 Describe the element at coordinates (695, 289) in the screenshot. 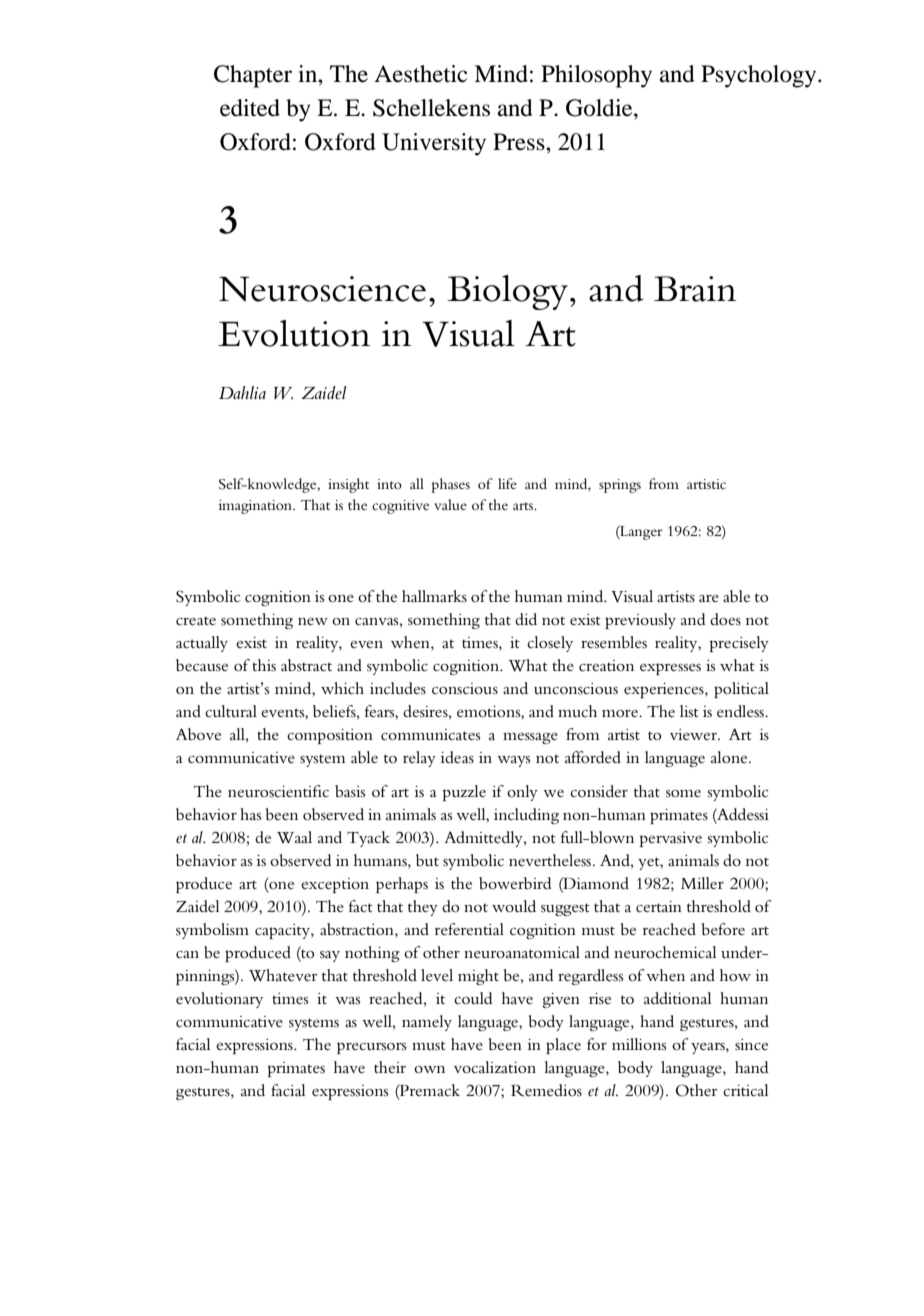

I see `Brain` at that location.
